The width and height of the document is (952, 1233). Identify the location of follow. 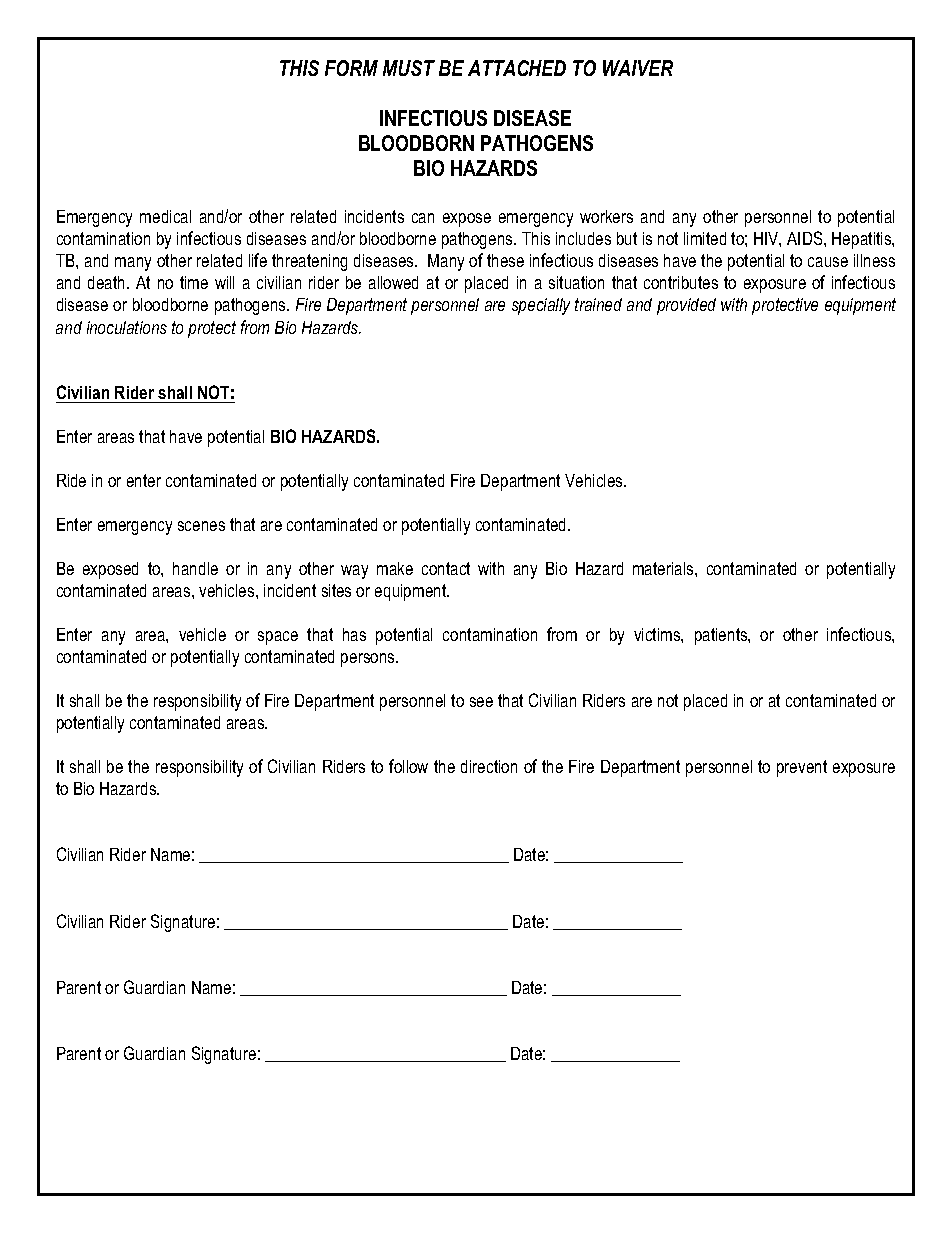
(408, 766).
